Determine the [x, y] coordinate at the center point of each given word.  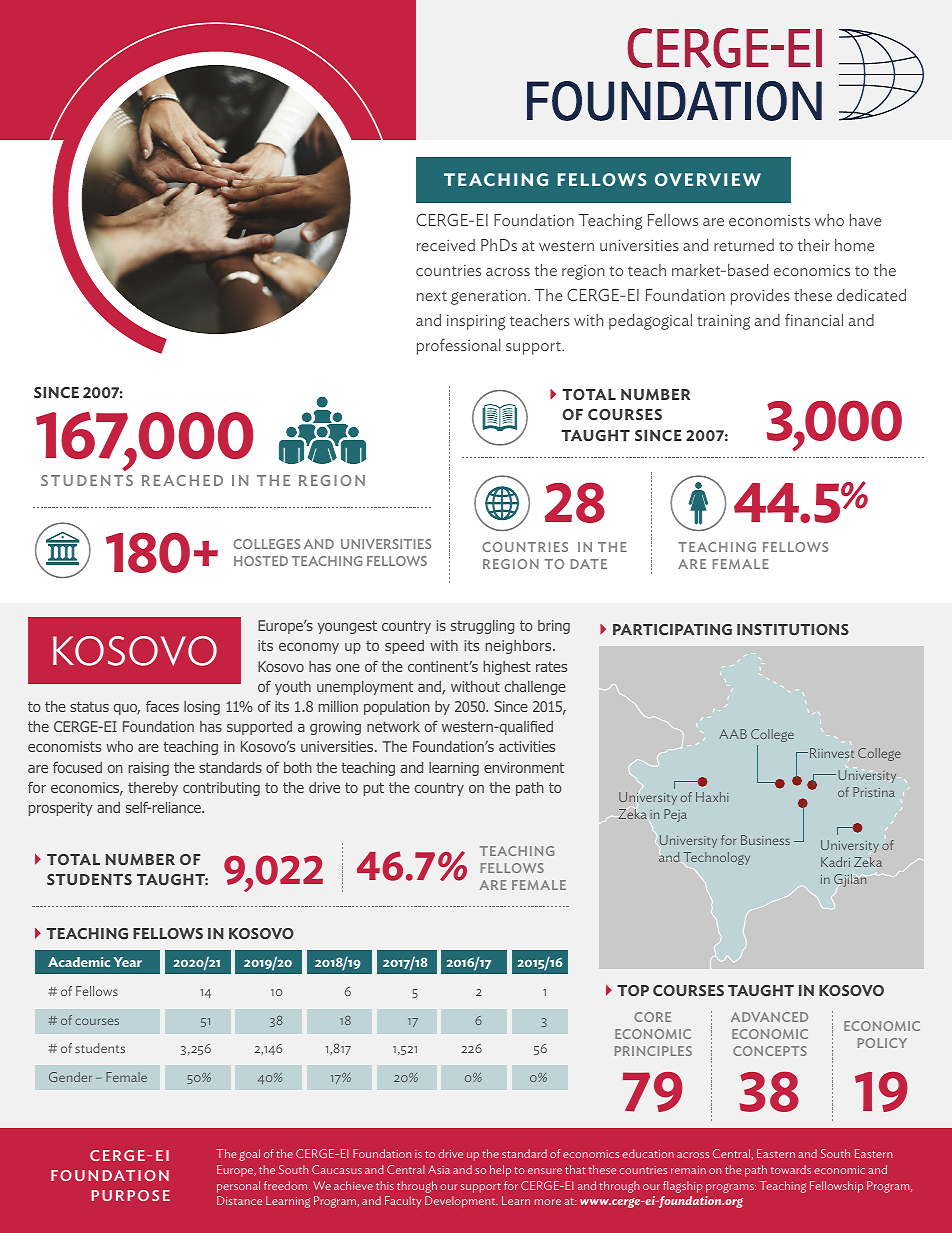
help [500, 1171]
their [814, 245]
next [432, 296]
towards [791, 1169]
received [446, 245]
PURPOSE [130, 1195]
